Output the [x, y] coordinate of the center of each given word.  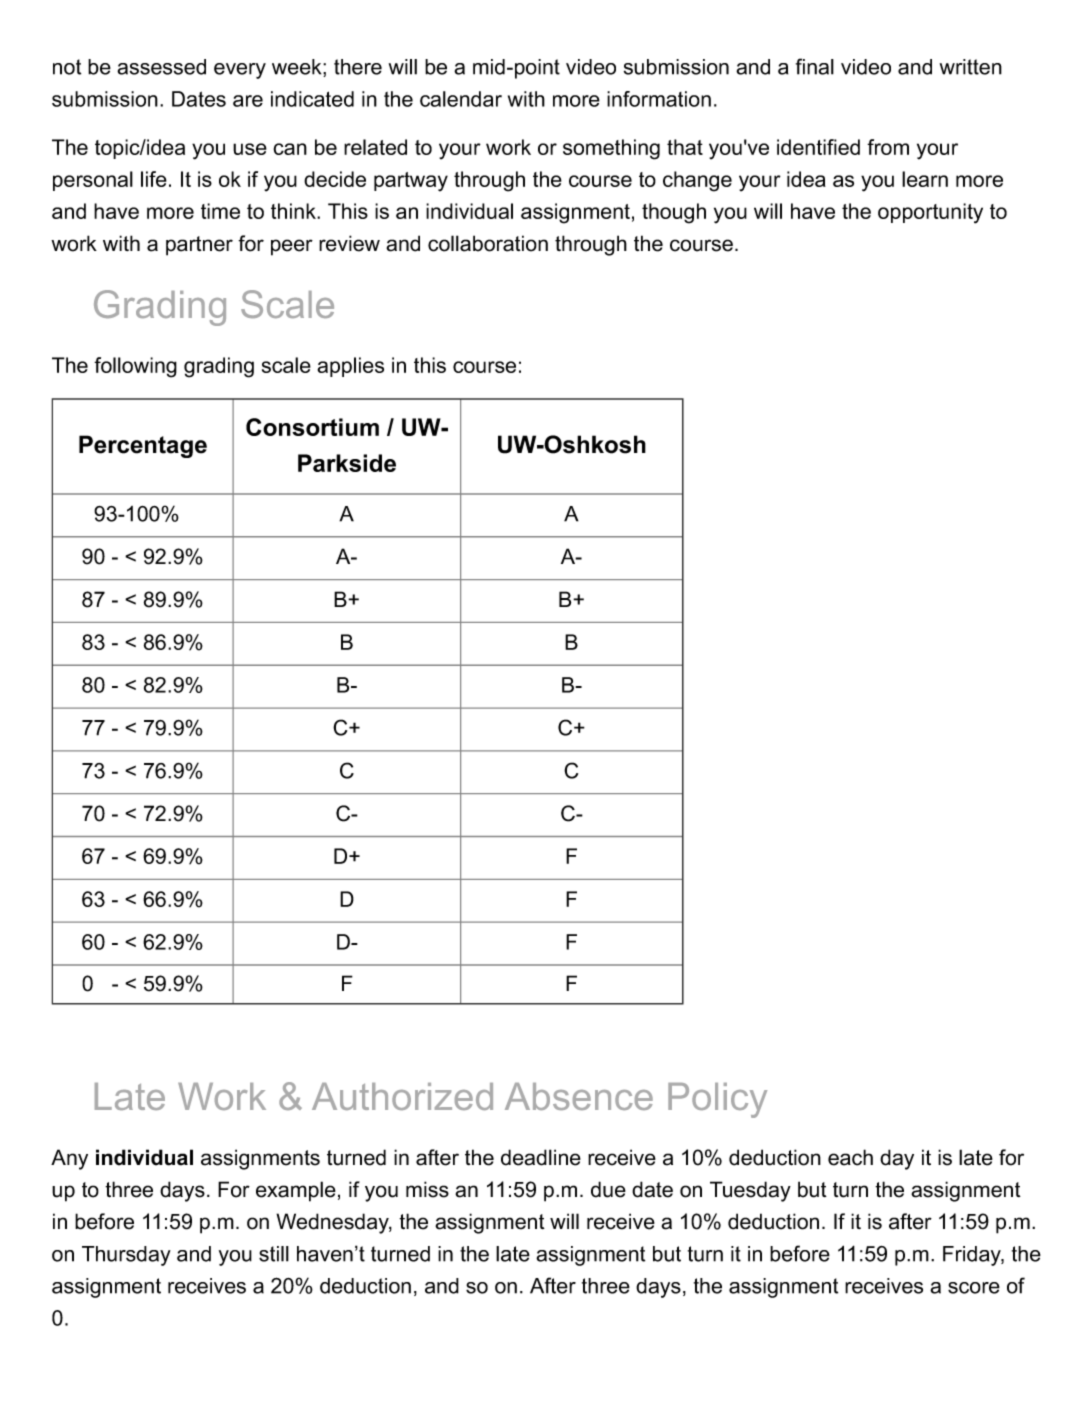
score [974, 1288]
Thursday [126, 1256]
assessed [161, 67]
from [888, 147]
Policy [717, 1100]
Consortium [312, 427]
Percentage [143, 446]
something [611, 149]
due [608, 1189]
